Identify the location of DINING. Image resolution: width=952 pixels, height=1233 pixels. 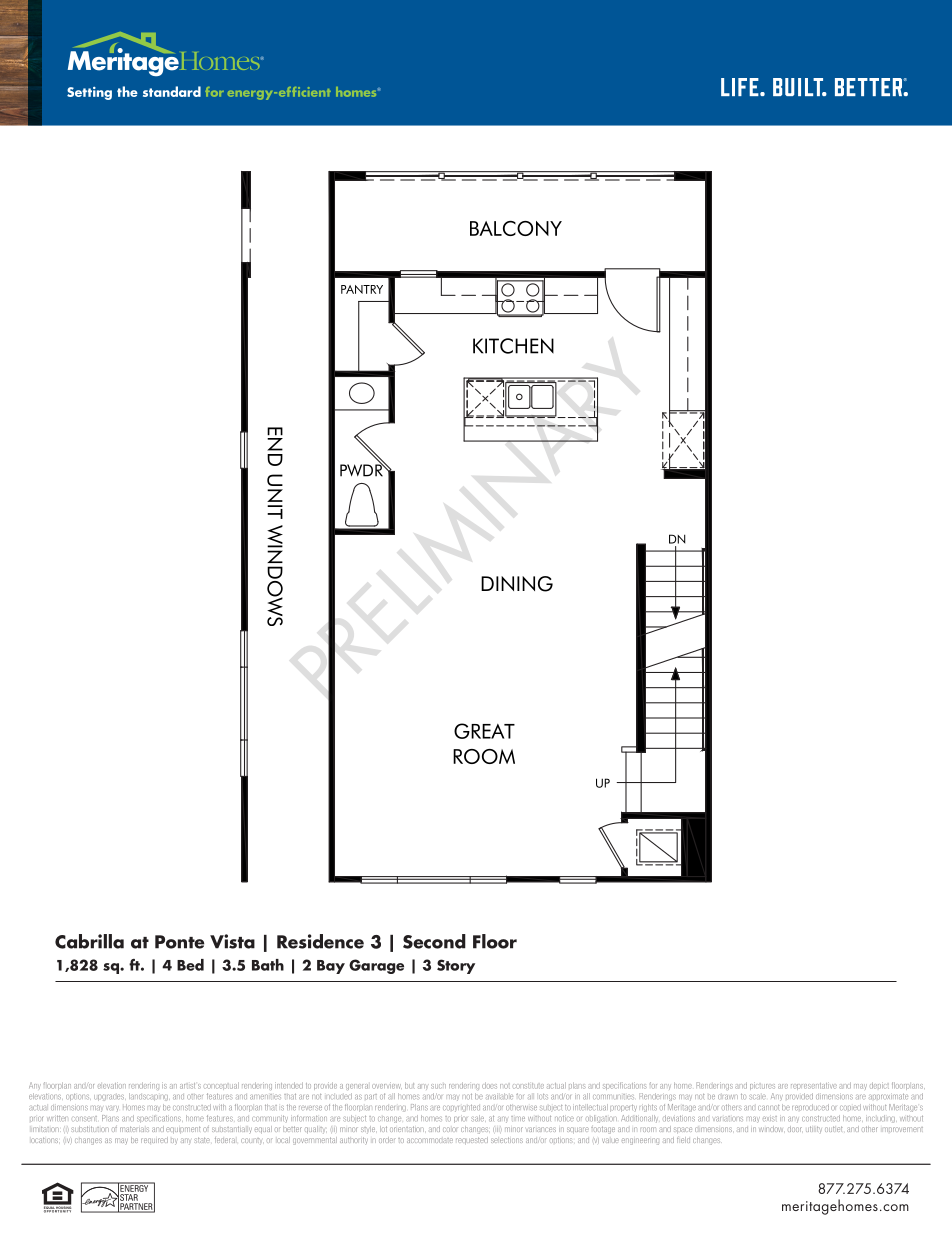
(517, 584).
